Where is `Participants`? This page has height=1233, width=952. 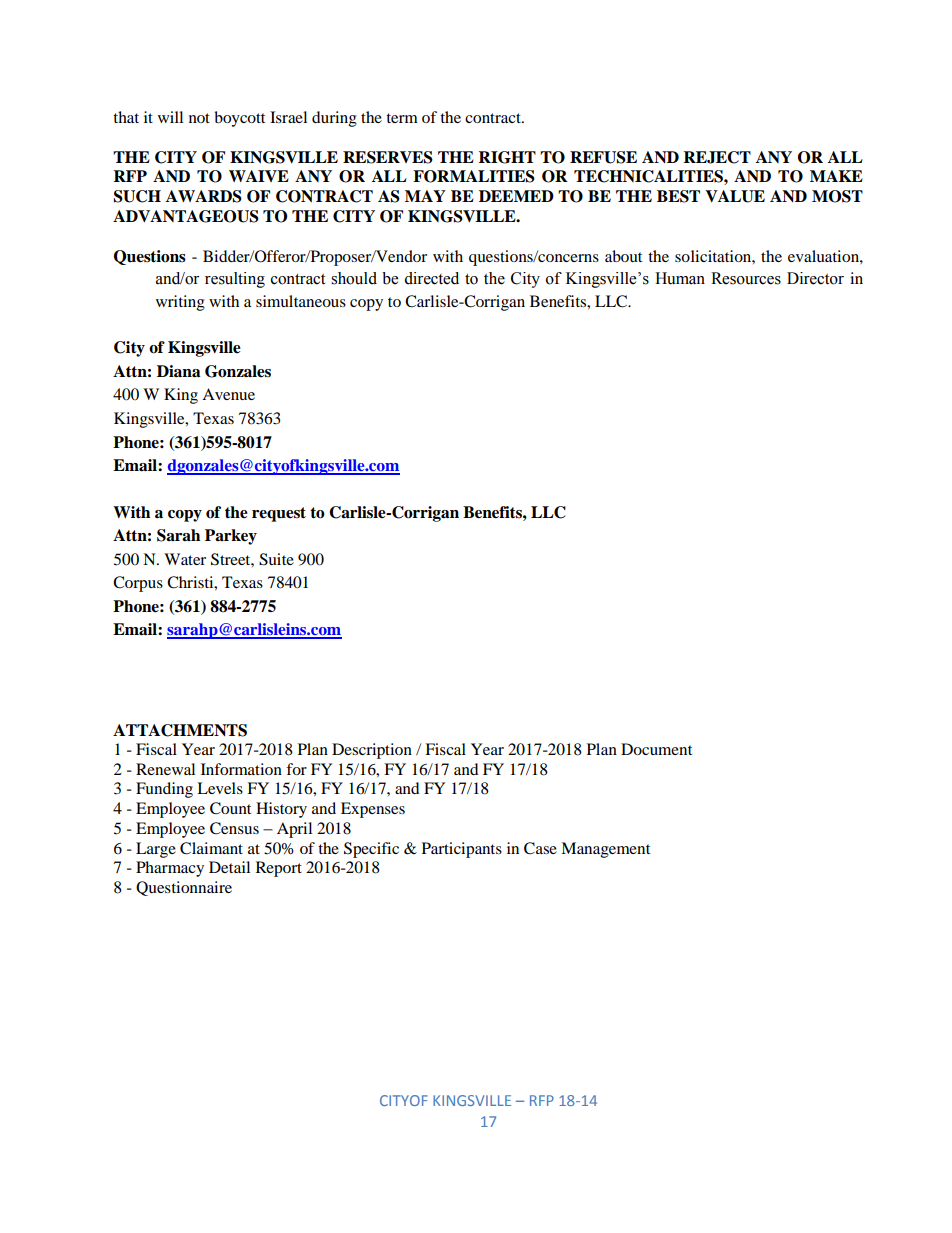
Participants is located at coordinates (462, 850).
